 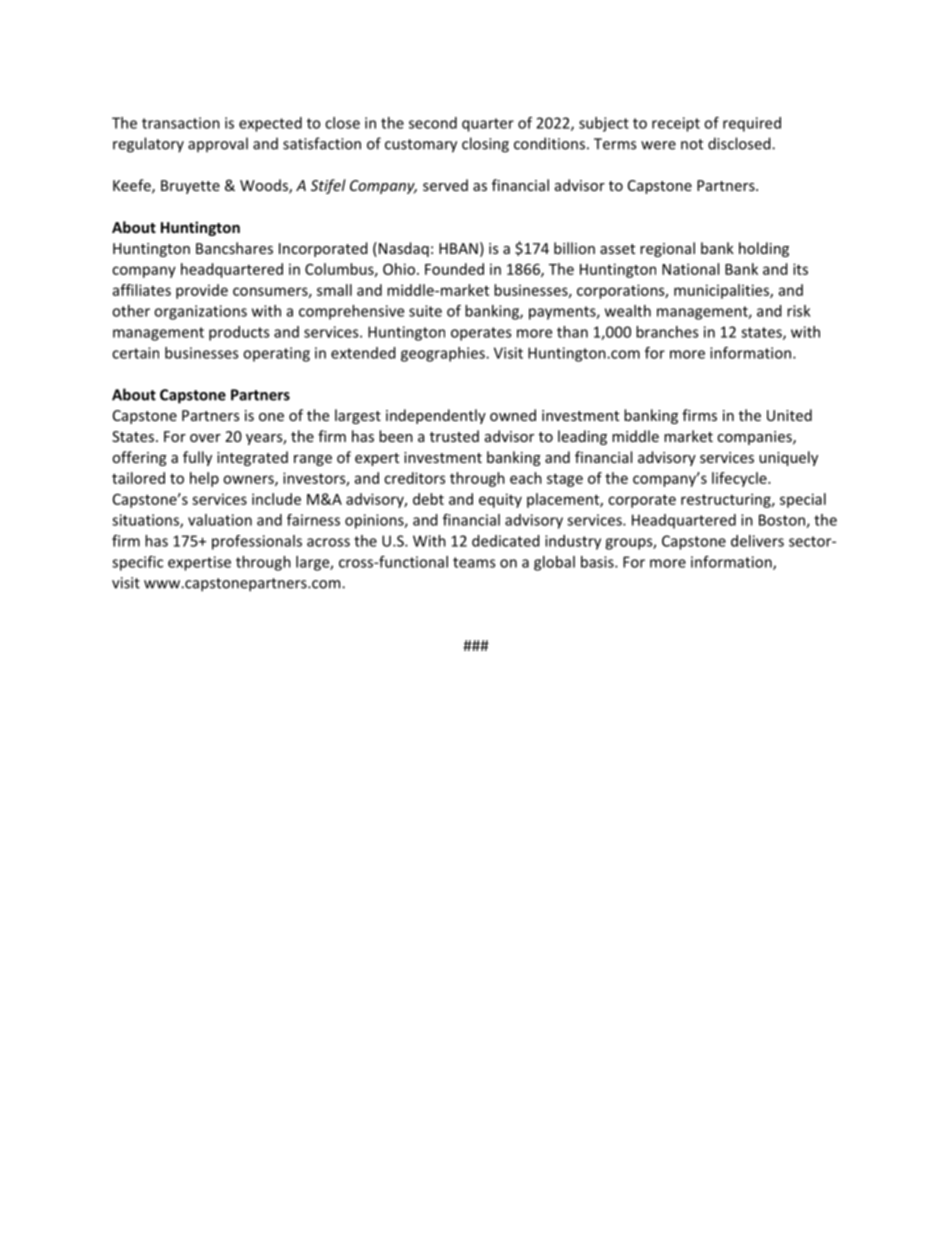 What do you see at coordinates (789, 415) in the screenshot?
I see `United` at bounding box center [789, 415].
